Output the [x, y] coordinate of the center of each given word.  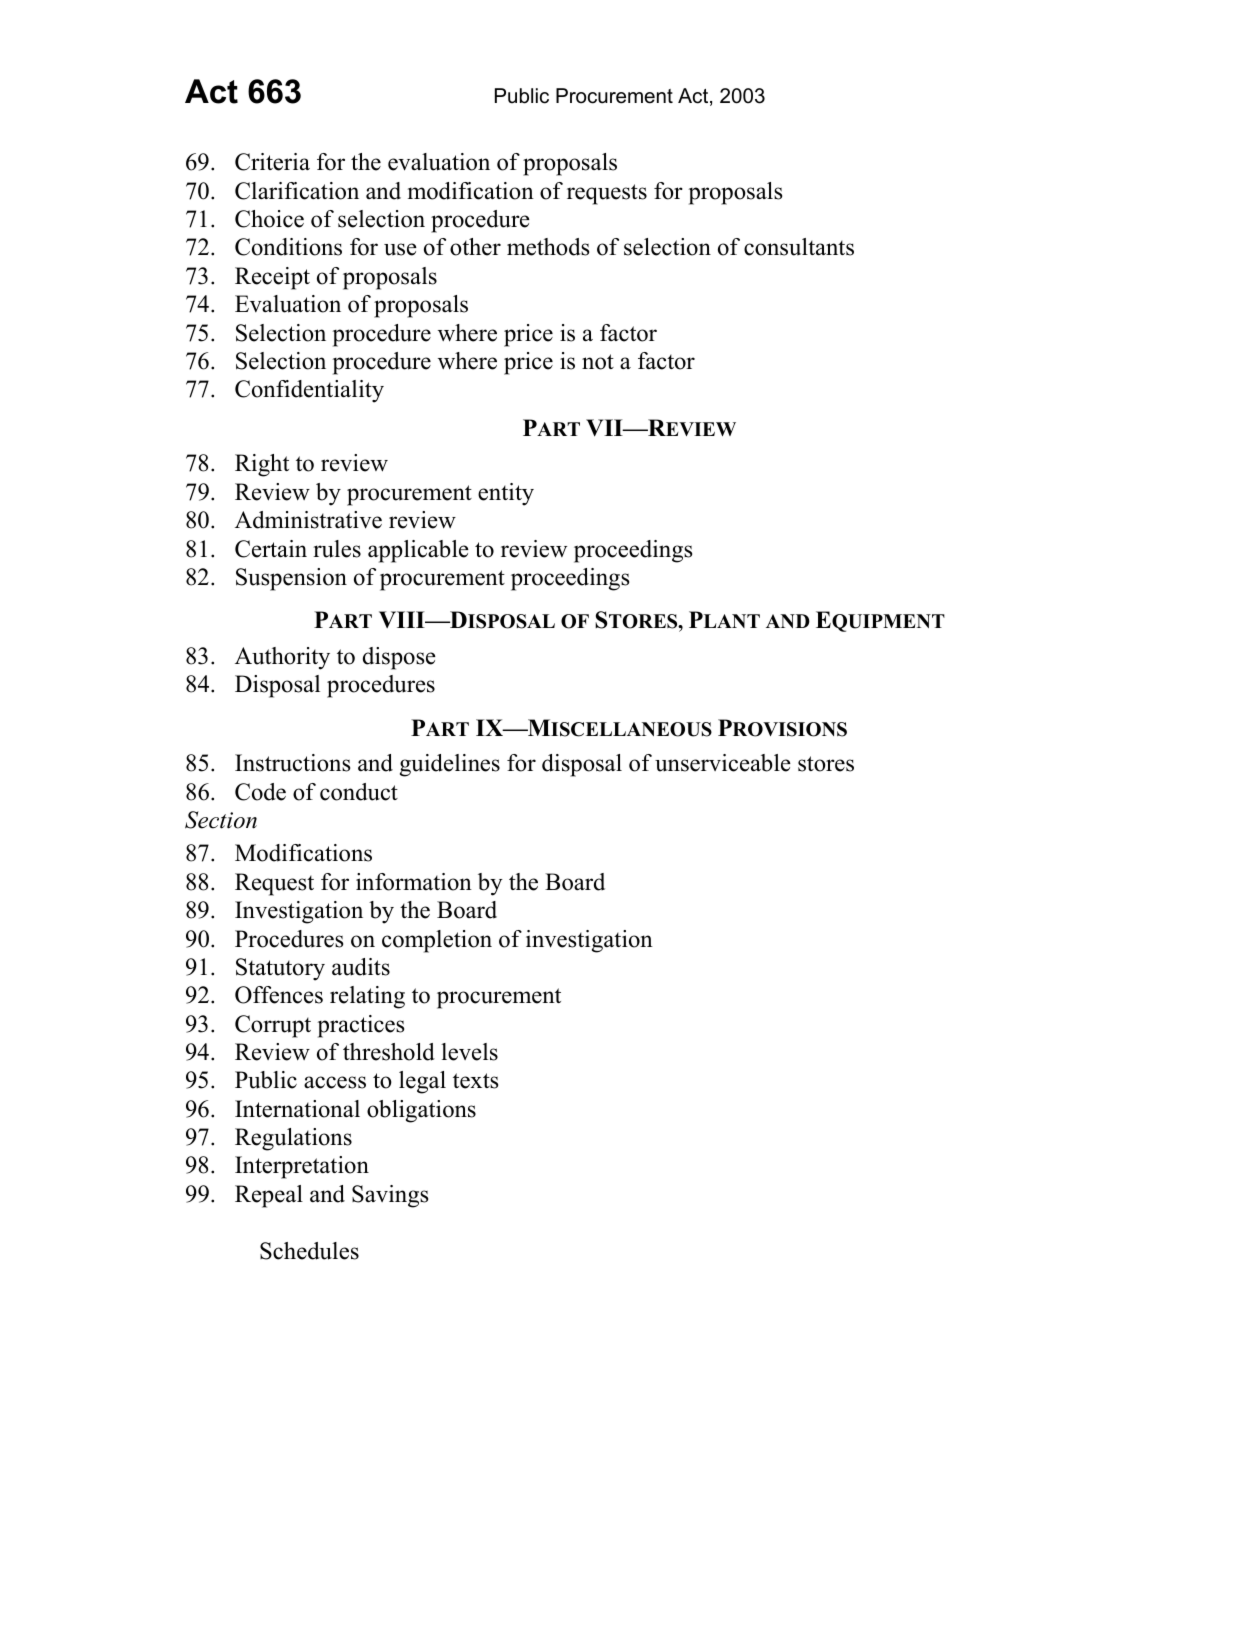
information [414, 882]
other [475, 247]
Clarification [297, 191]
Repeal [269, 1196]
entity [506, 494]
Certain [271, 549]
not [598, 362]
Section [221, 820]
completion [437, 941]
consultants [799, 247]
